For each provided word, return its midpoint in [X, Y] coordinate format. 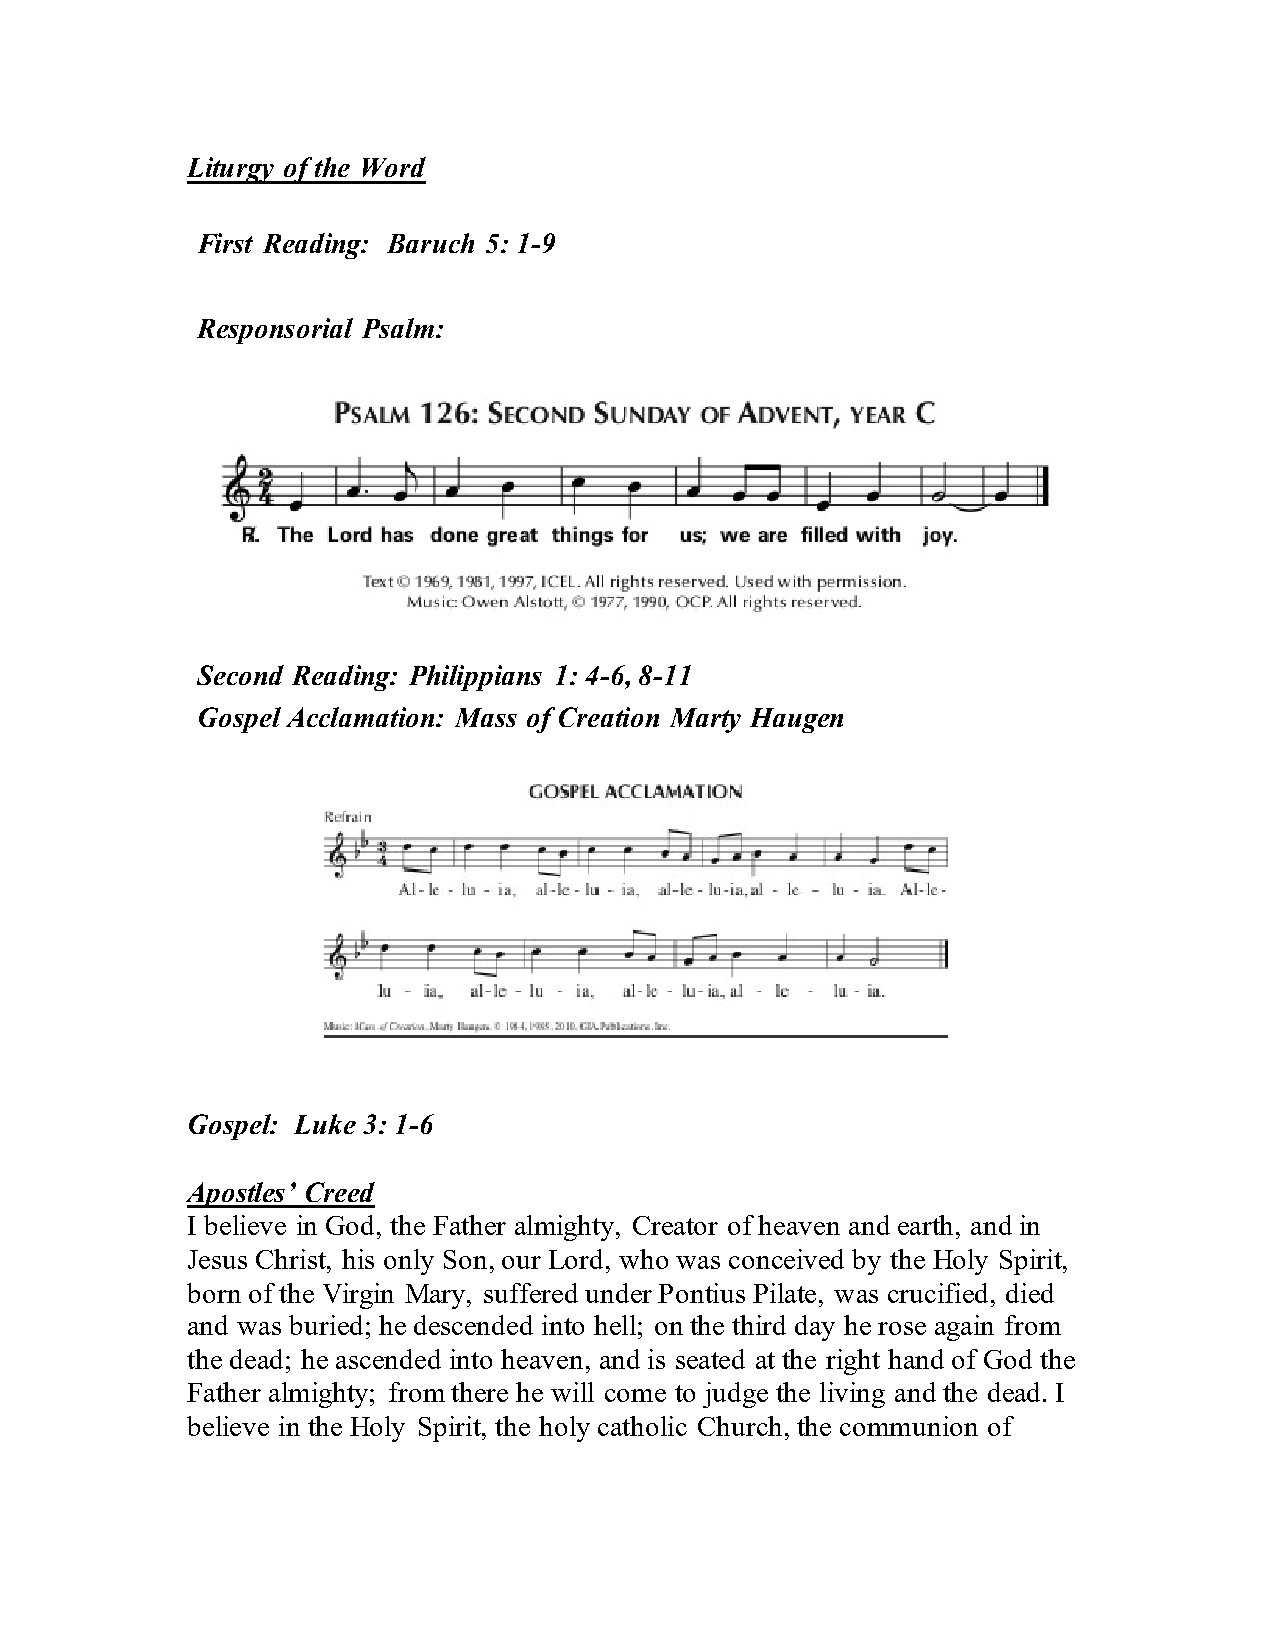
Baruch [430, 243]
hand [916, 1359]
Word [394, 167]
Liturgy [231, 170]
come [635, 1395]
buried [326, 1325]
